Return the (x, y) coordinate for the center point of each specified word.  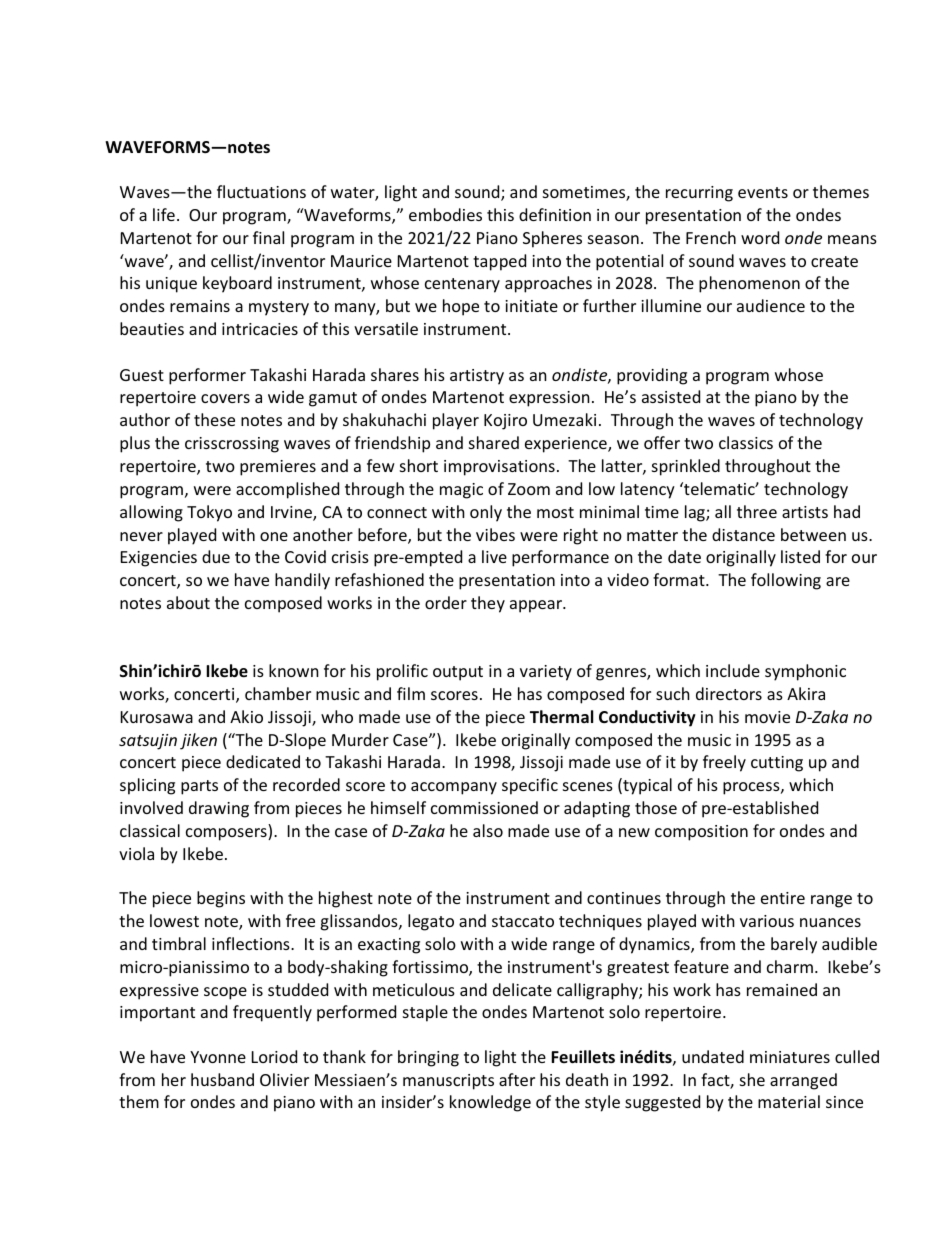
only (486, 513)
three (757, 511)
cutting (777, 764)
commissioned (484, 807)
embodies (445, 214)
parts (199, 787)
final (268, 237)
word (760, 237)
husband (222, 1079)
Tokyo (209, 513)
